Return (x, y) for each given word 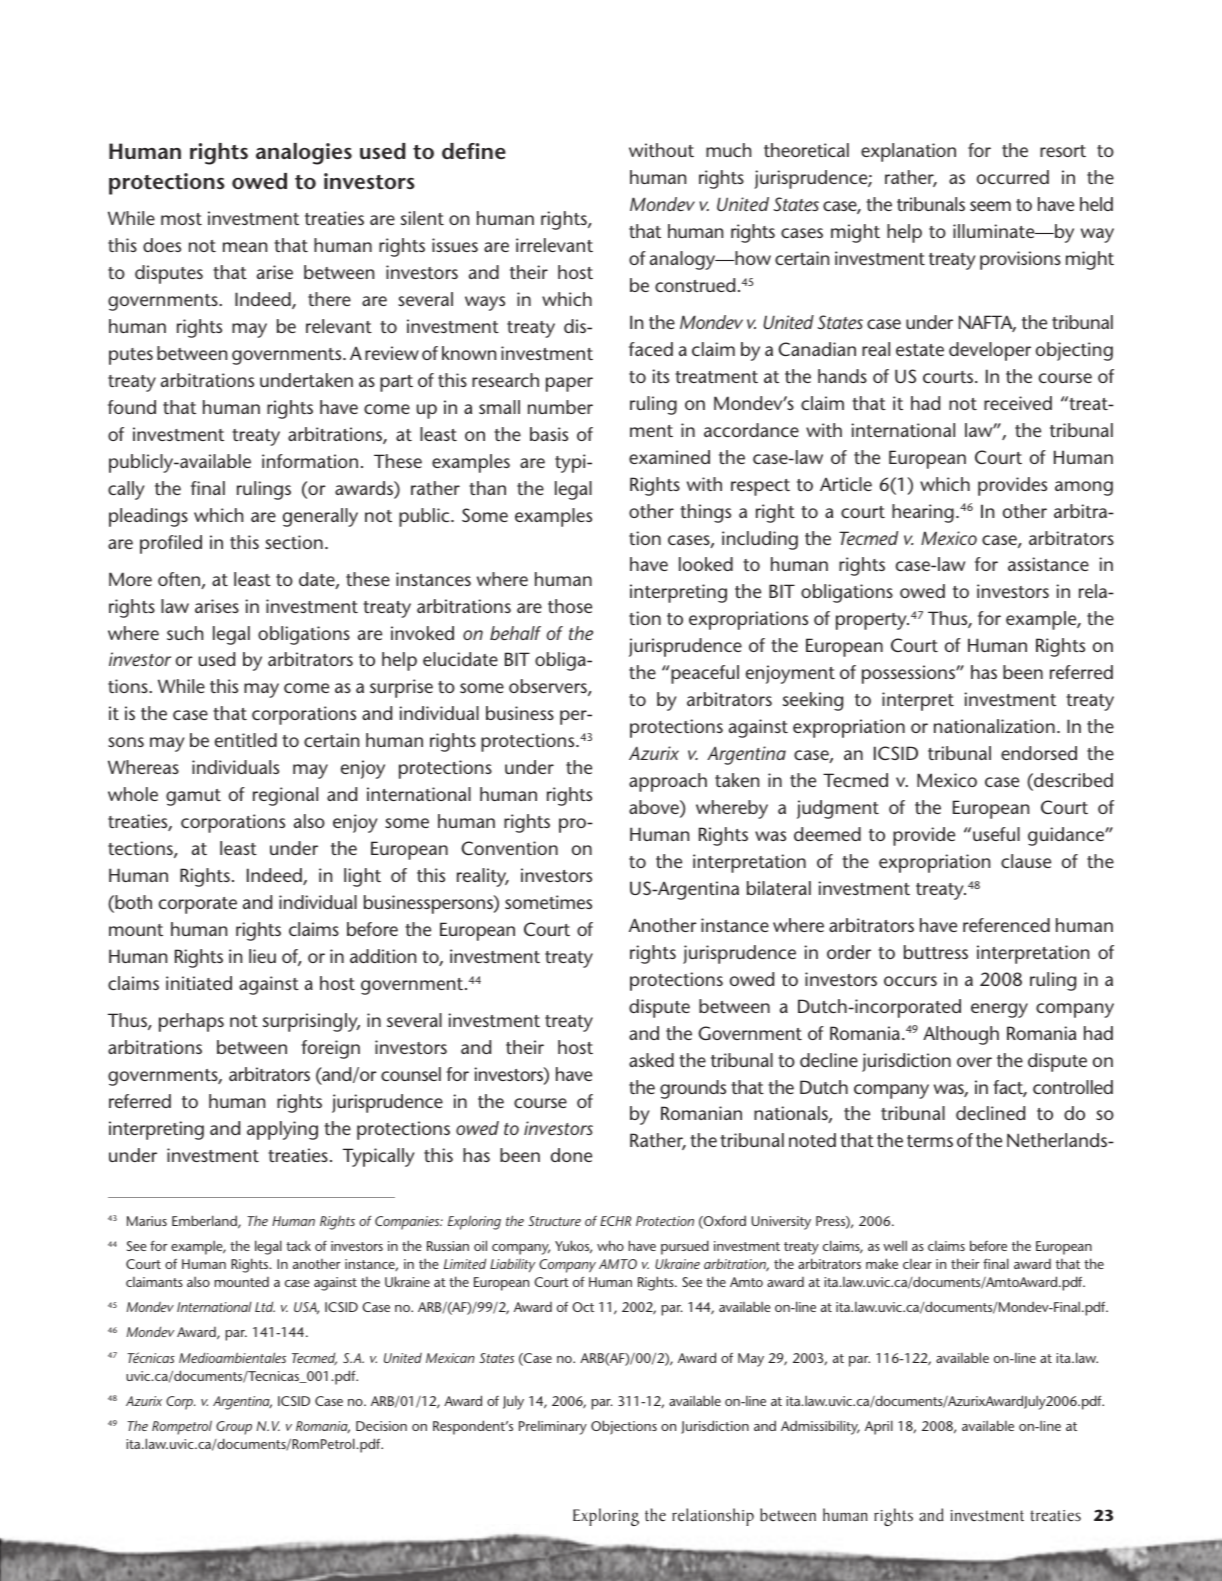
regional (285, 796)
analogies (304, 154)
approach (668, 782)
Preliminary (553, 1428)
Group (234, 1428)
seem (990, 206)
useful (996, 834)
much (728, 150)
